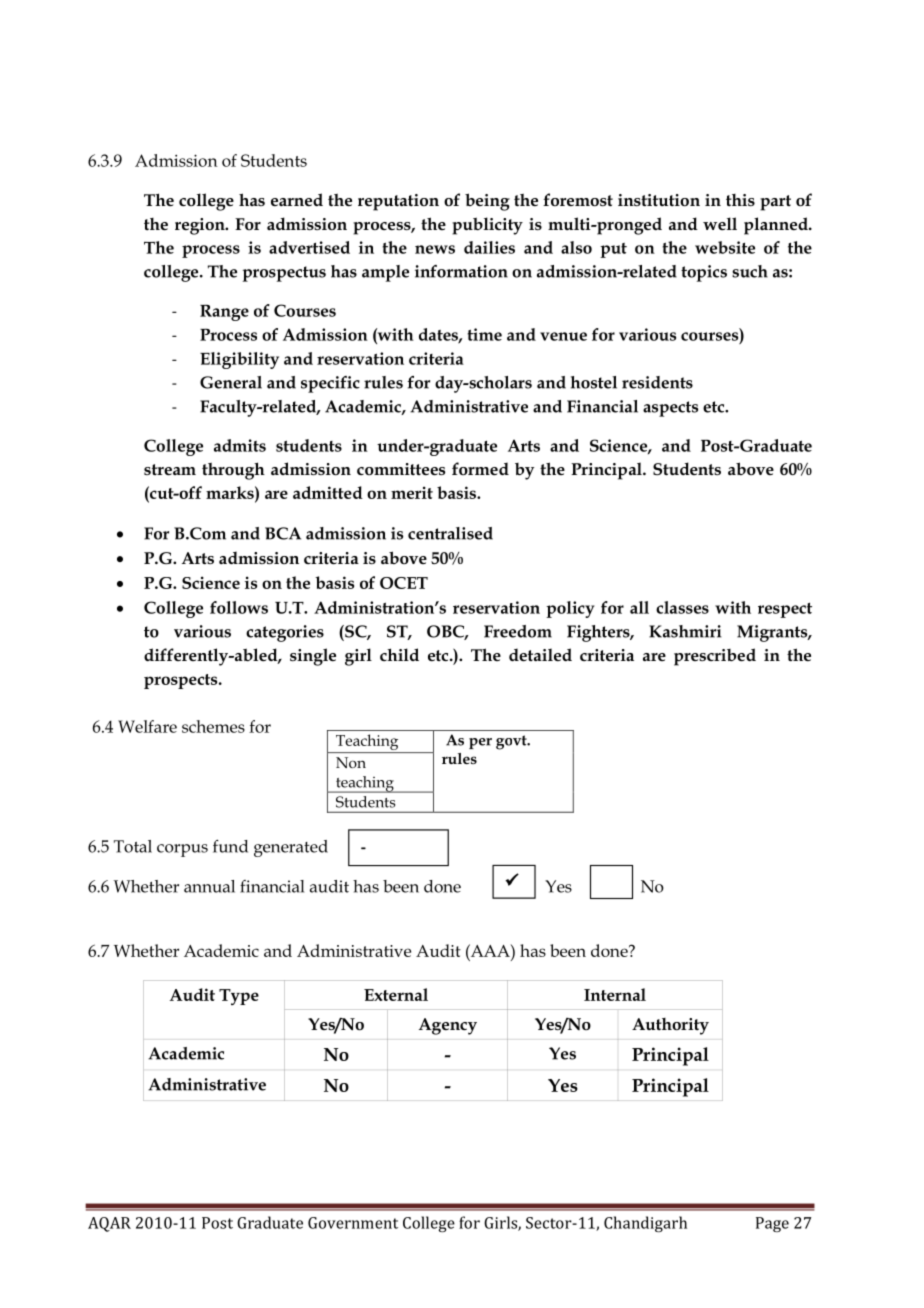 Image resolution: width=924 pixels, height=1308 pixels. What do you see at coordinates (480, 743) in the image?
I see `per` at bounding box center [480, 743].
